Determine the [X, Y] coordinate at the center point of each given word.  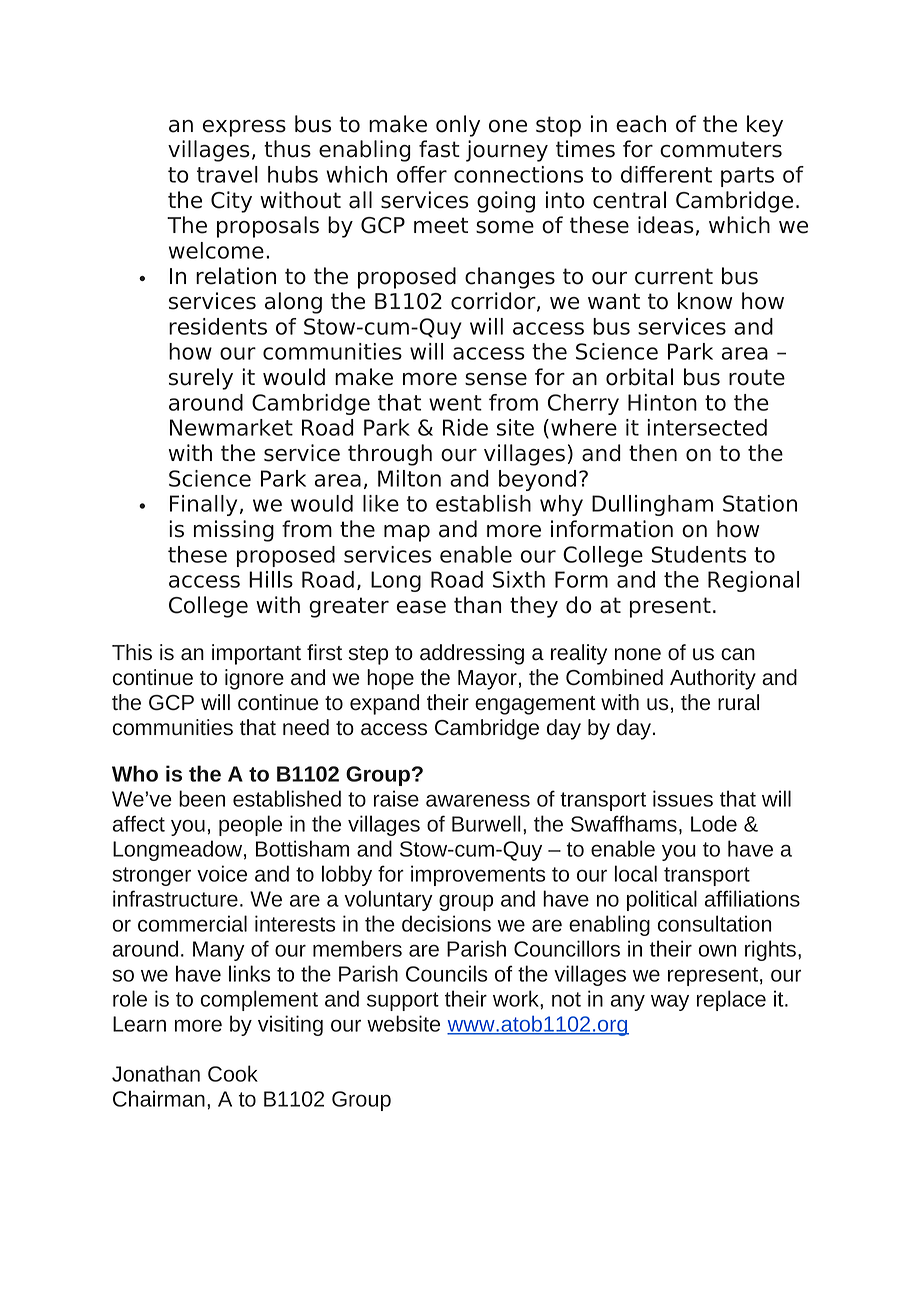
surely [201, 379]
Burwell [486, 823]
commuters [721, 149]
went [455, 403]
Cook [233, 1073]
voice [222, 873]
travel [227, 174]
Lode [714, 823]
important [256, 654]
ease [421, 607]
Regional [753, 581]
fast [439, 149]
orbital [639, 377]
